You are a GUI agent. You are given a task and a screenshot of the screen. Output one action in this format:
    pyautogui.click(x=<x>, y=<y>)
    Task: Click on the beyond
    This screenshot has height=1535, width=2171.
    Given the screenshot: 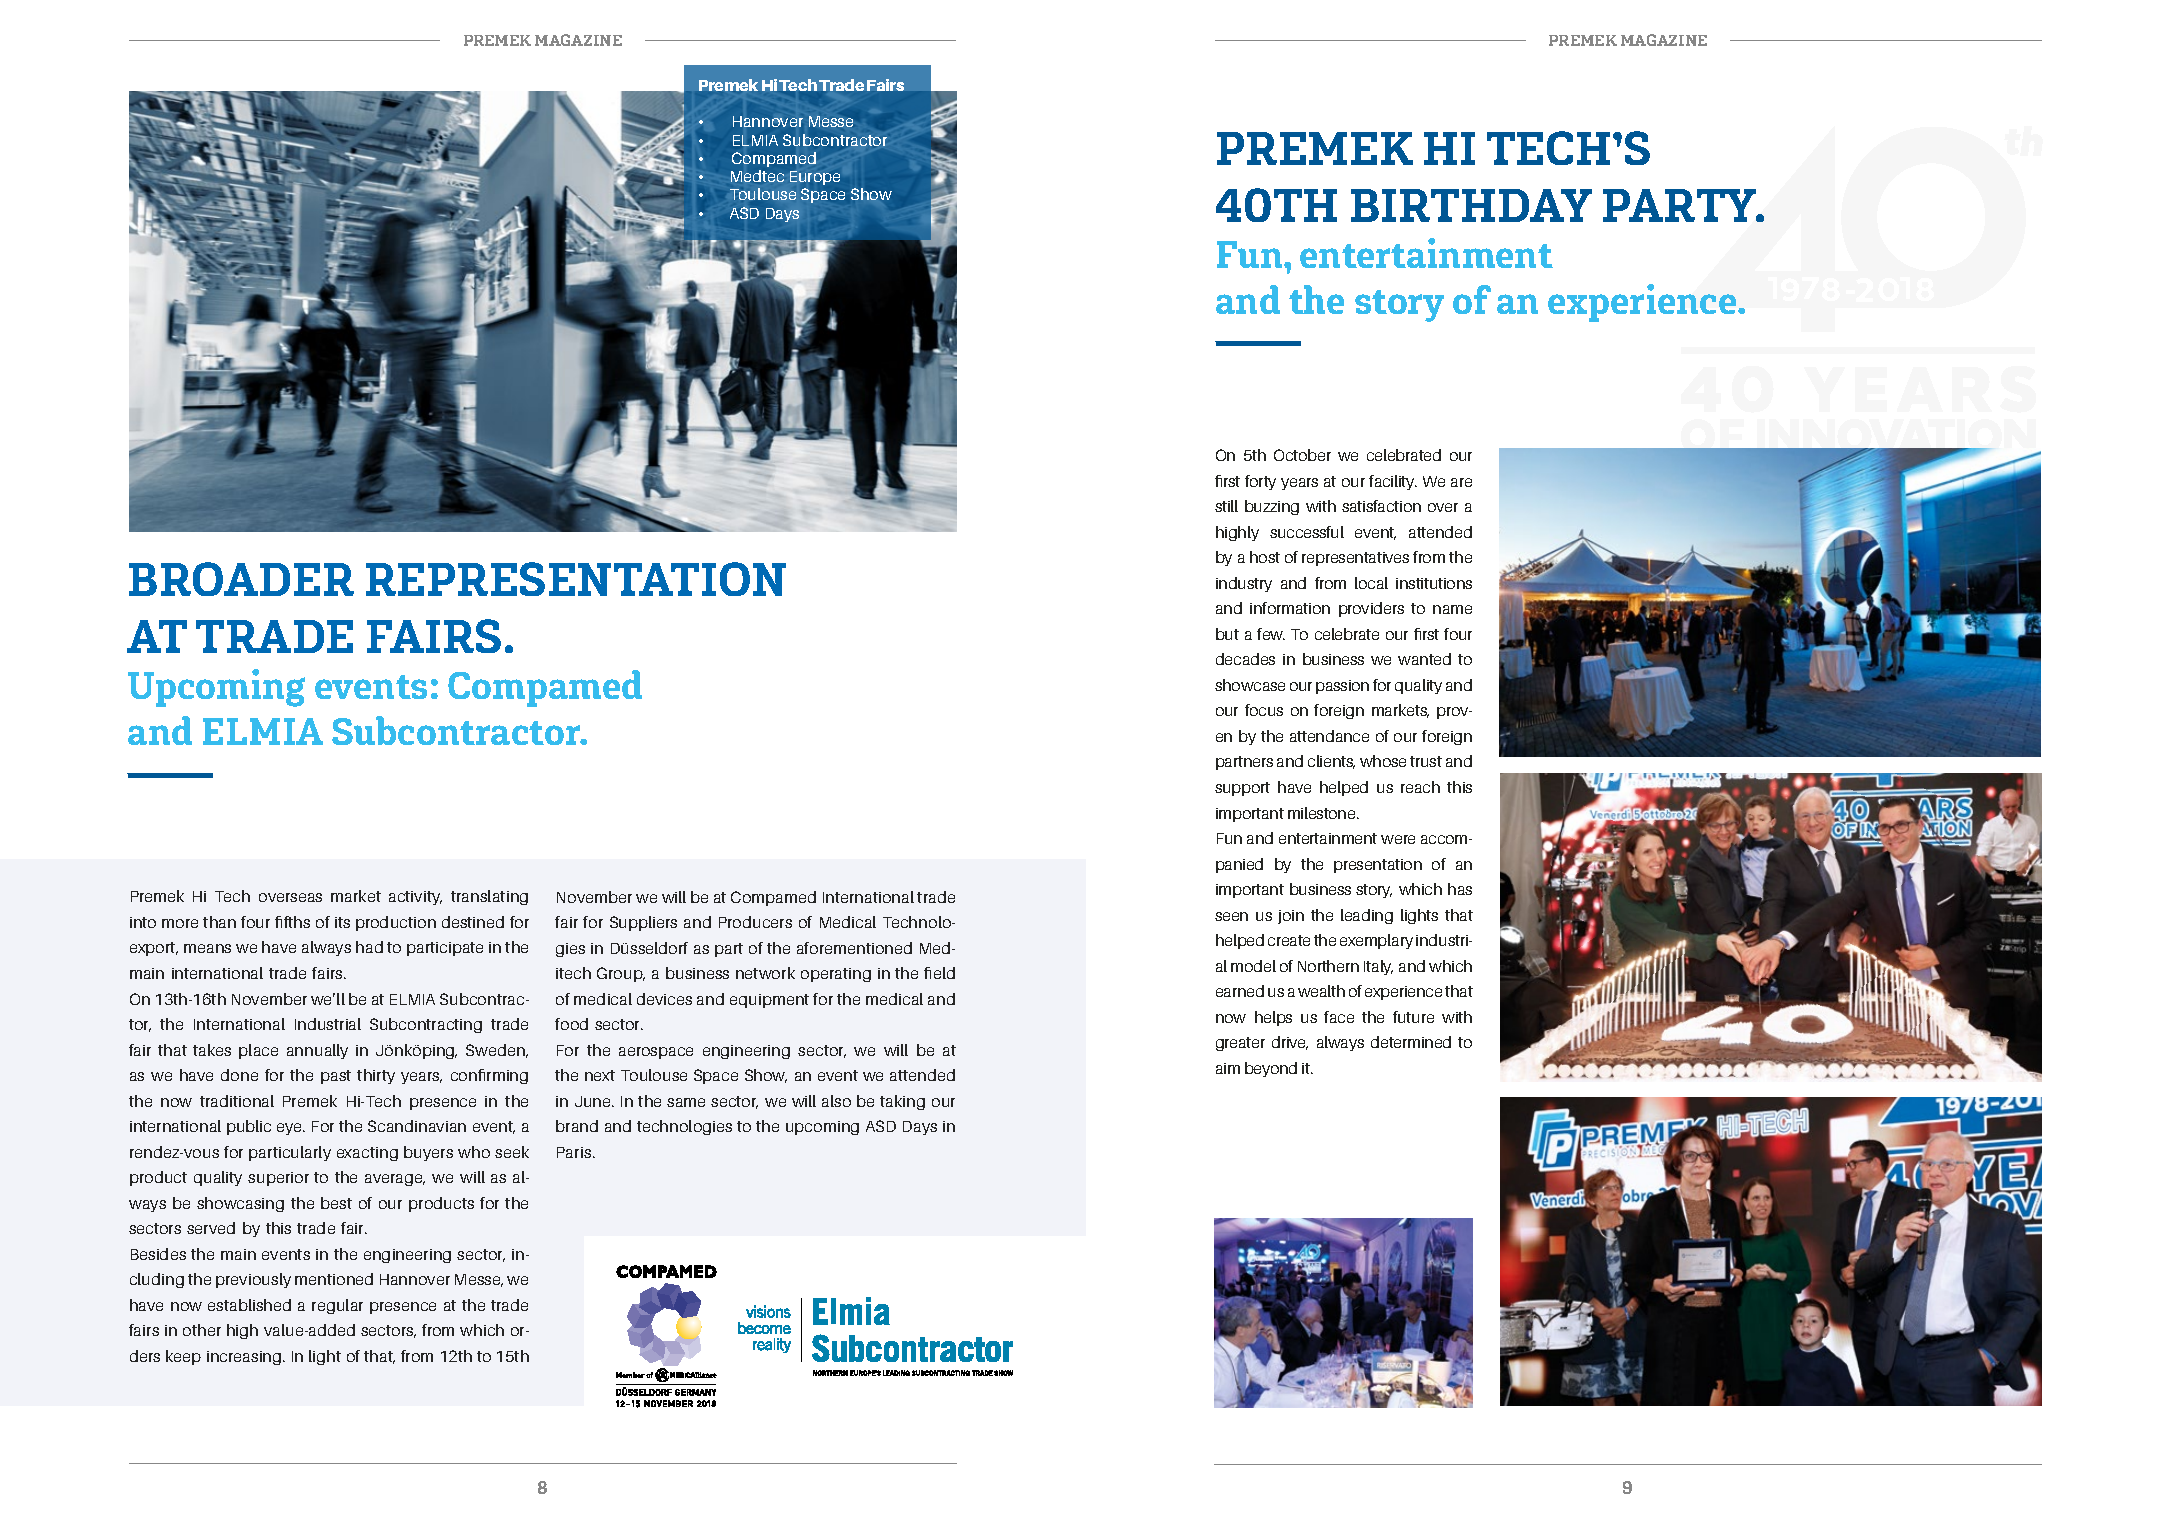 What is the action you would take?
    pyautogui.click(x=1271, y=1069)
